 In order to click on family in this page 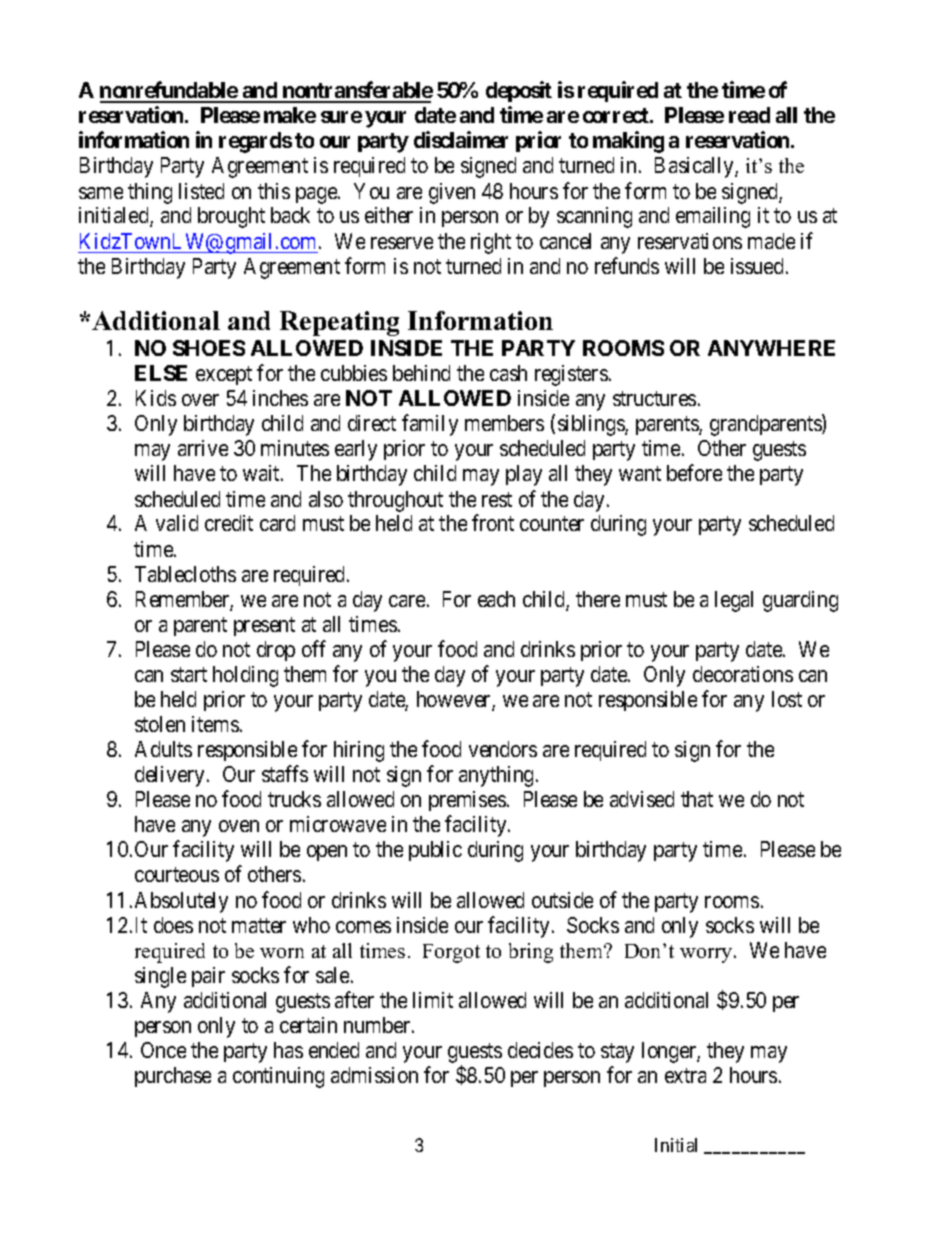, I will do `click(430, 425)`.
